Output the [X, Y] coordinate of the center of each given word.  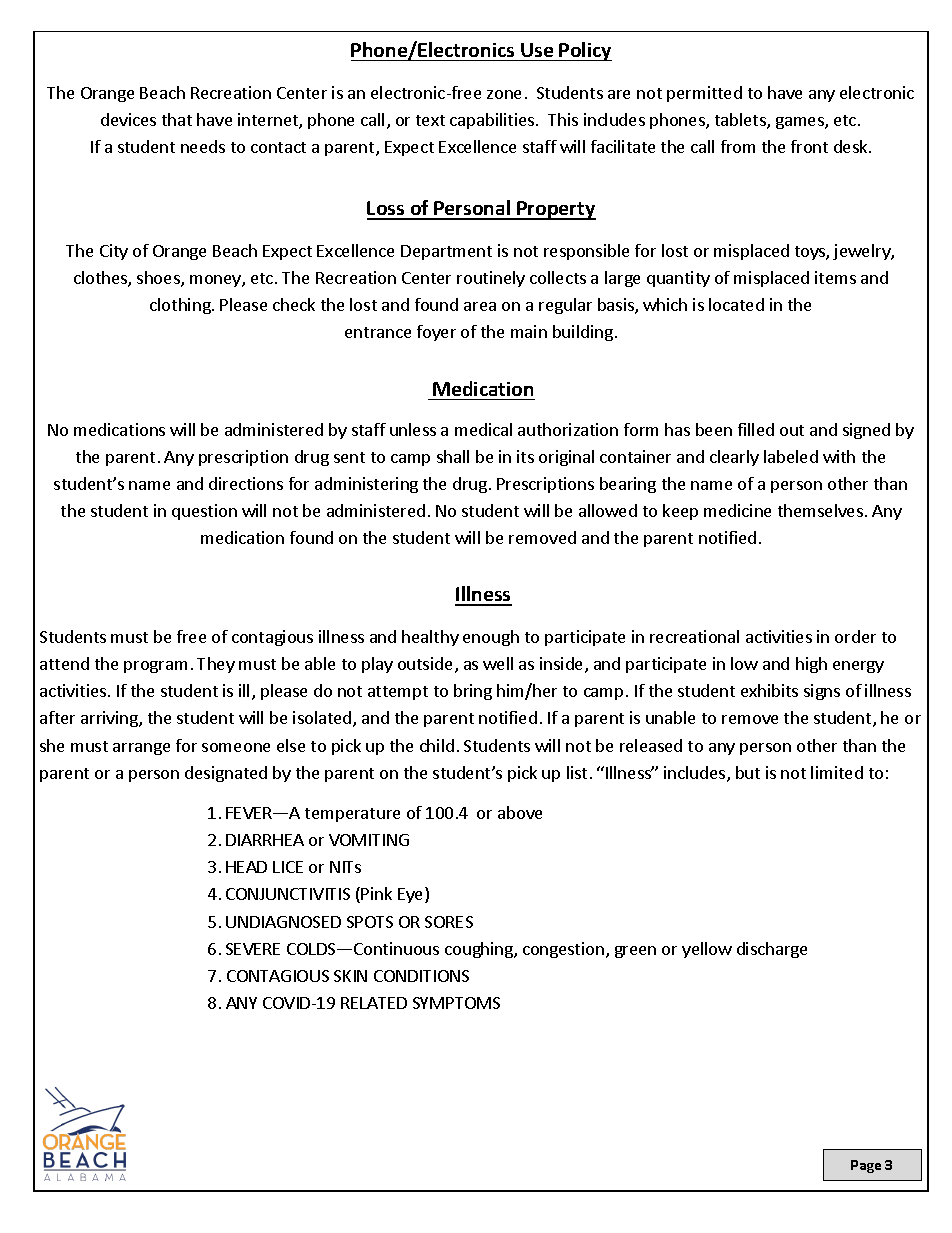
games [801, 123]
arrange [141, 749]
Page [866, 1166]
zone [504, 94]
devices [128, 119]
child [437, 745]
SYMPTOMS [456, 1003]
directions [246, 483]
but [748, 772]
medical [483, 429]
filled [756, 429]
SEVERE [253, 949]
